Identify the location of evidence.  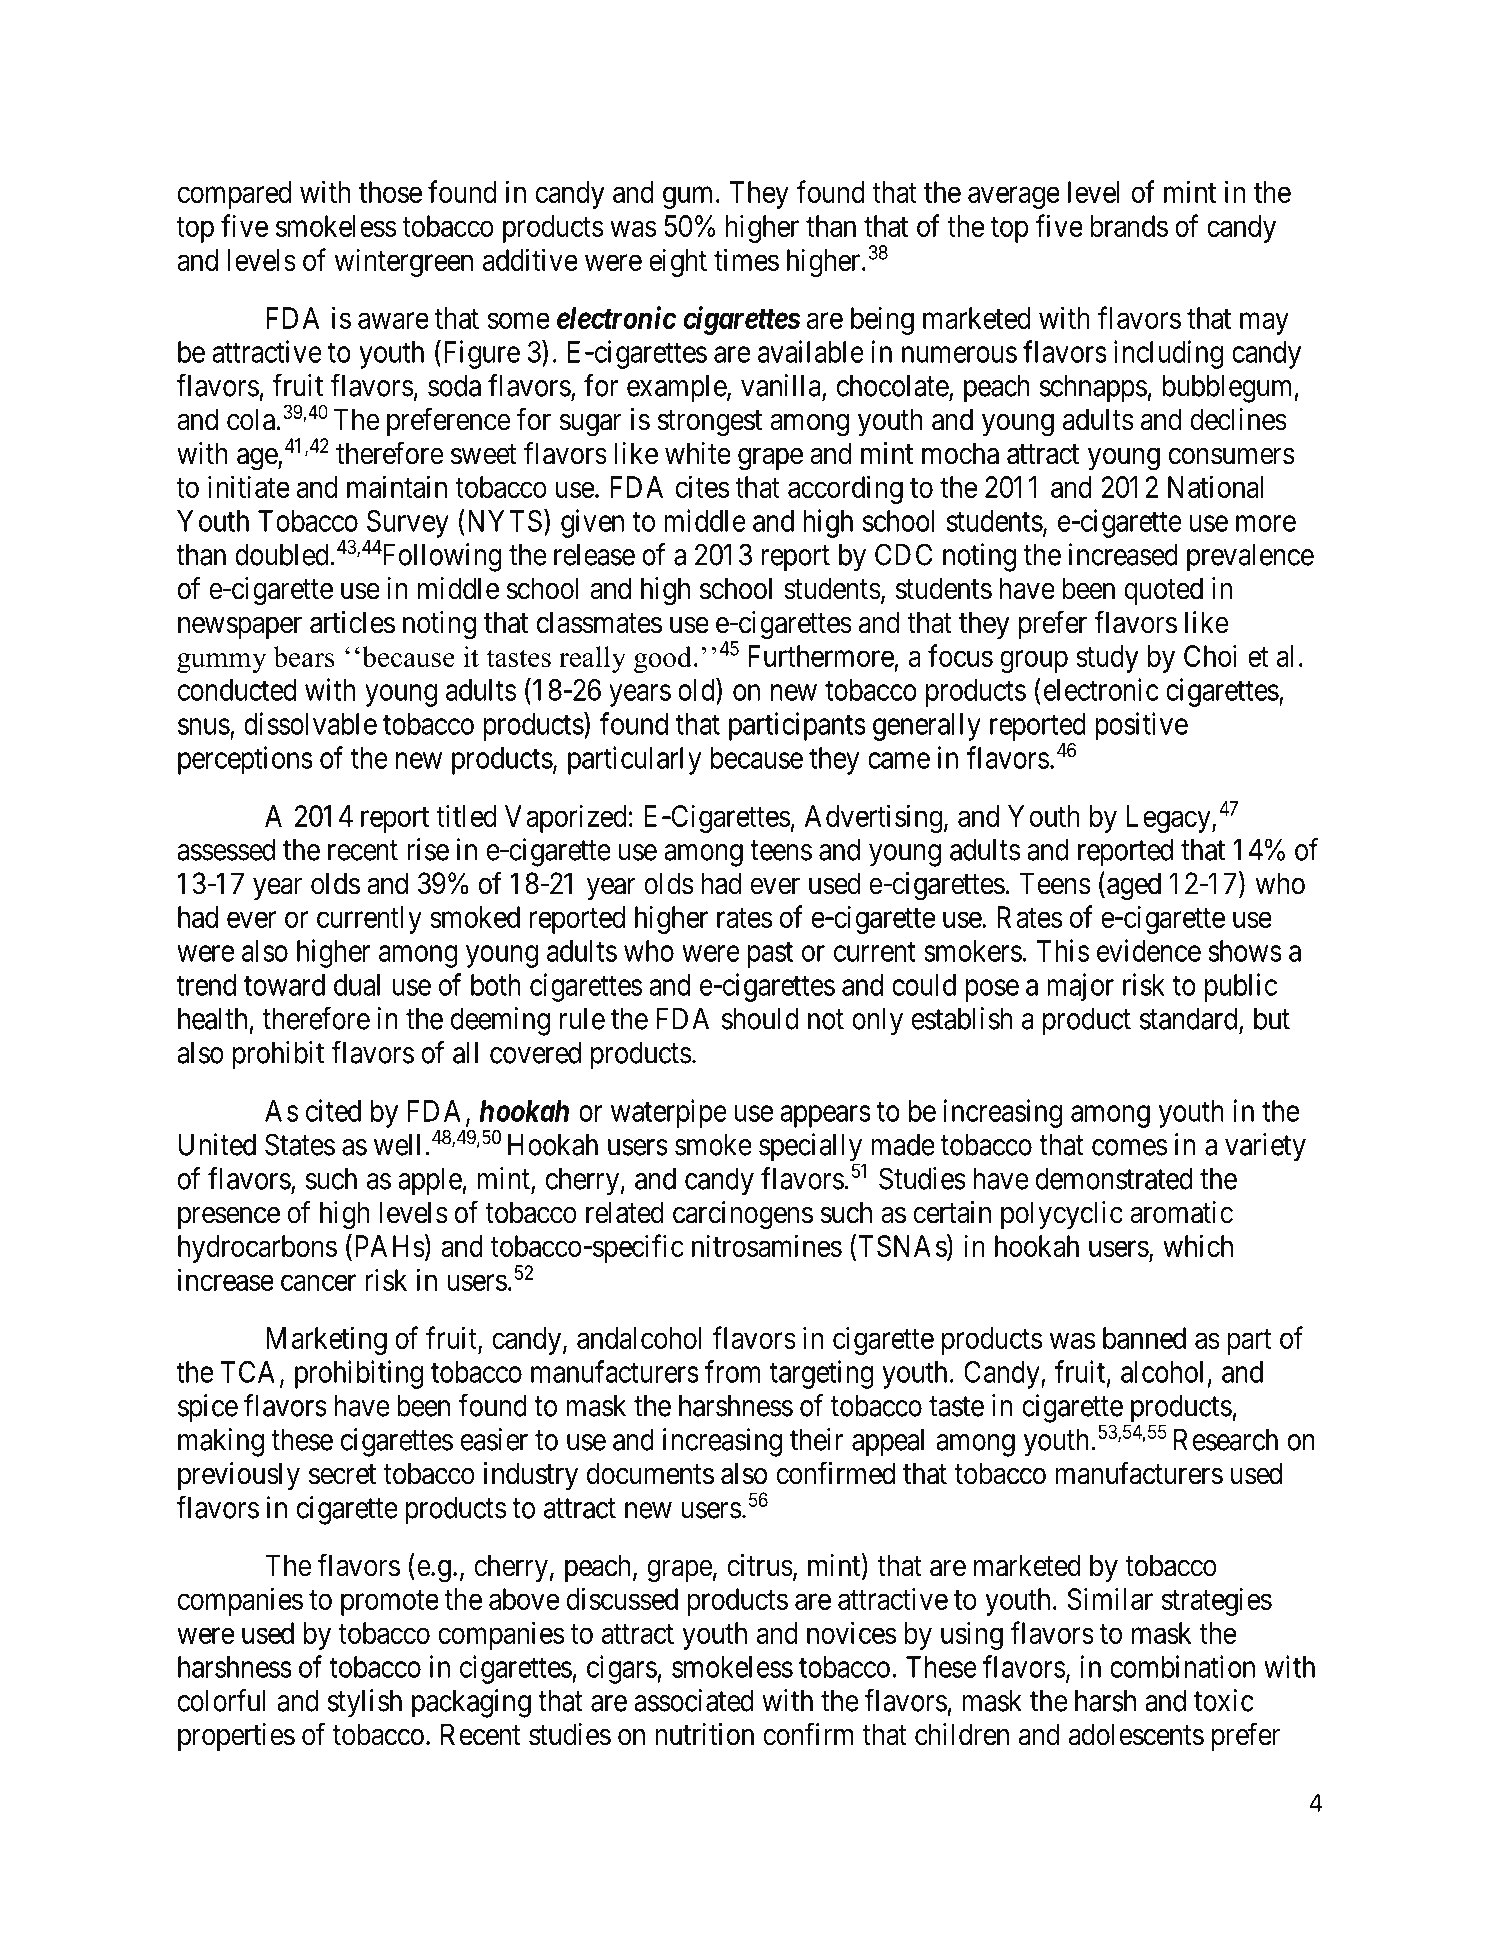
(1149, 950).
